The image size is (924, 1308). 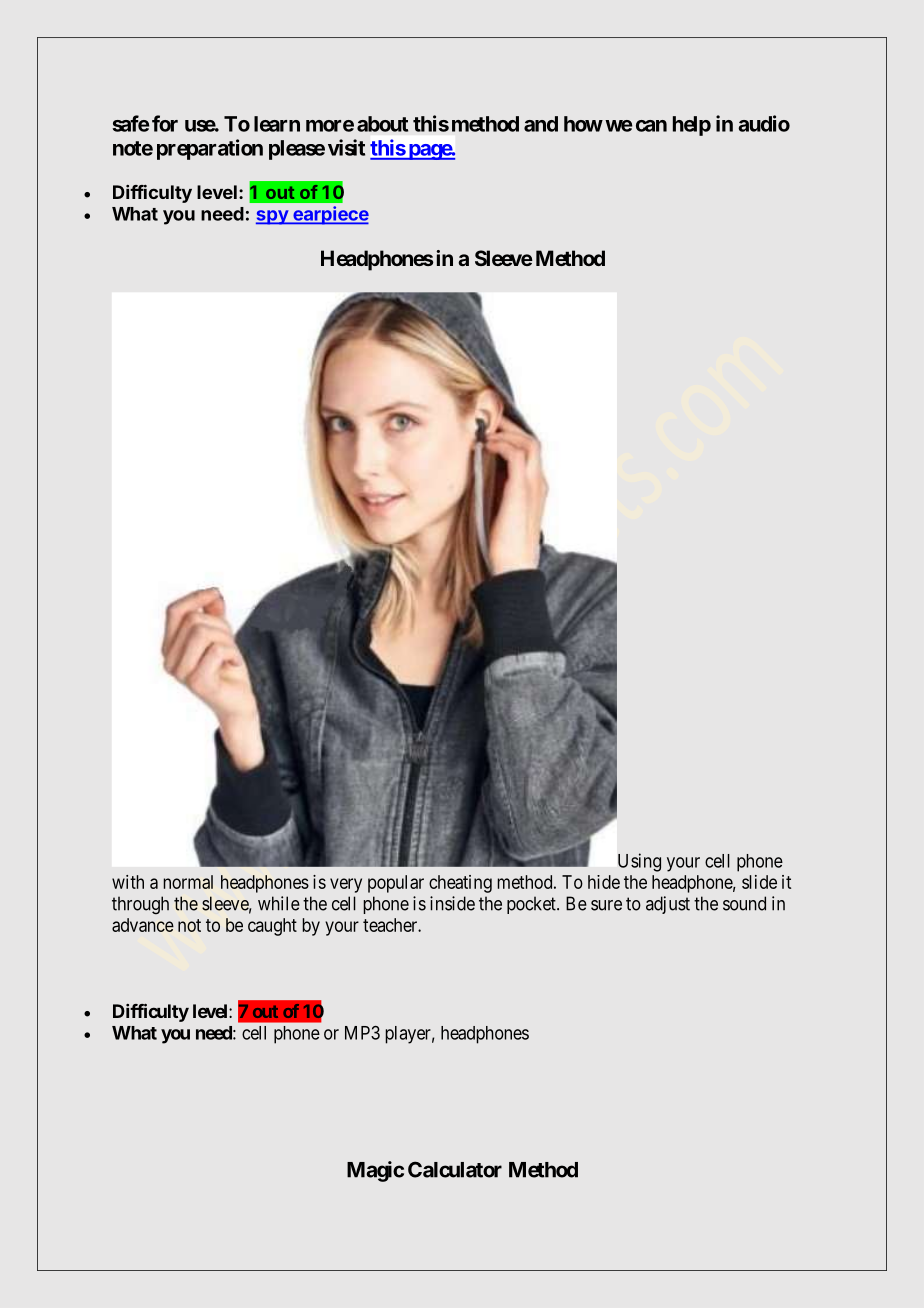 What do you see at coordinates (452, 903) in the screenshot?
I see `inside` at bounding box center [452, 903].
